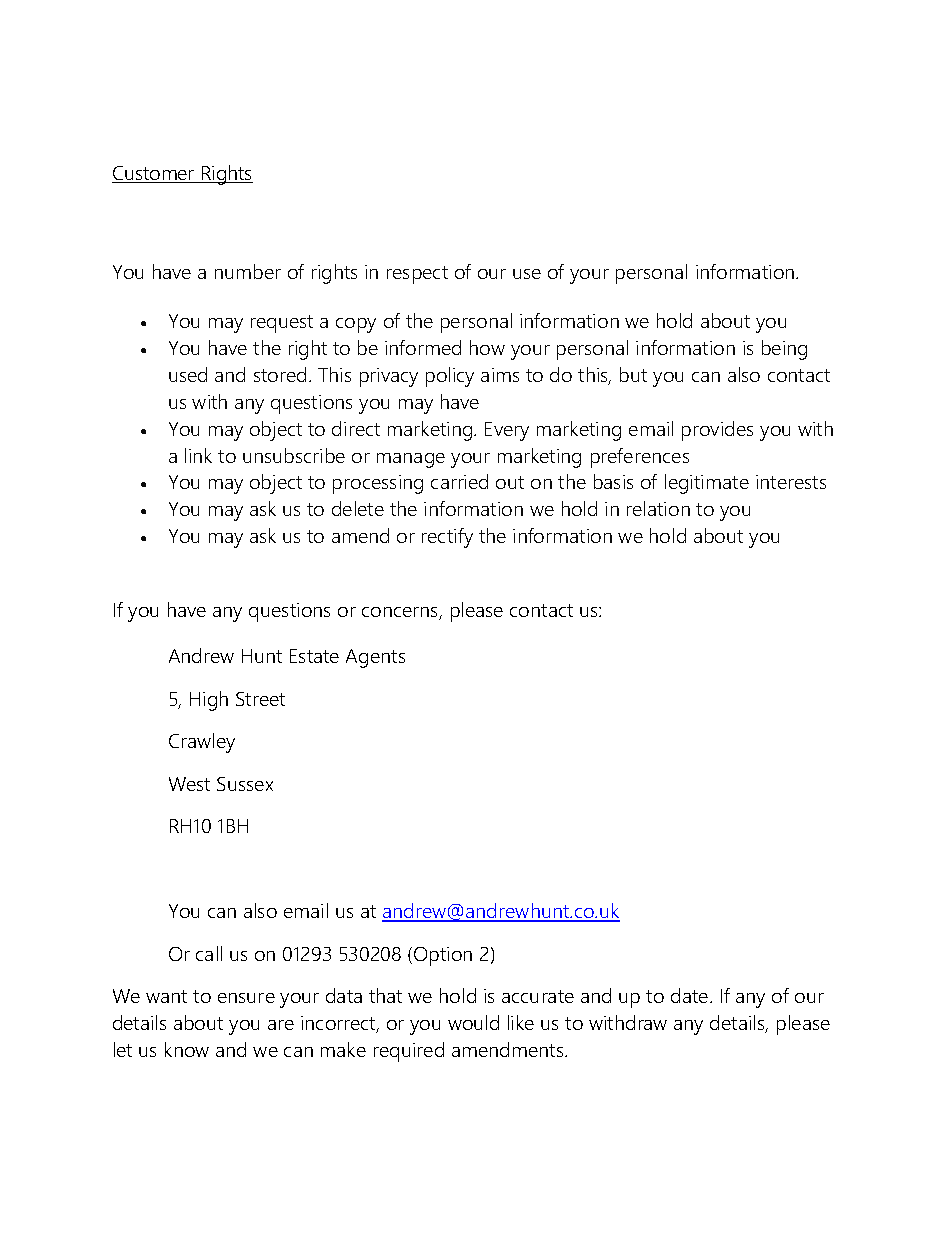 The width and height of the screenshot is (952, 1233). What do you see at coordinates (154, 174) in the screenshot?
I see `Customer` at bounding box center [154, 174].
